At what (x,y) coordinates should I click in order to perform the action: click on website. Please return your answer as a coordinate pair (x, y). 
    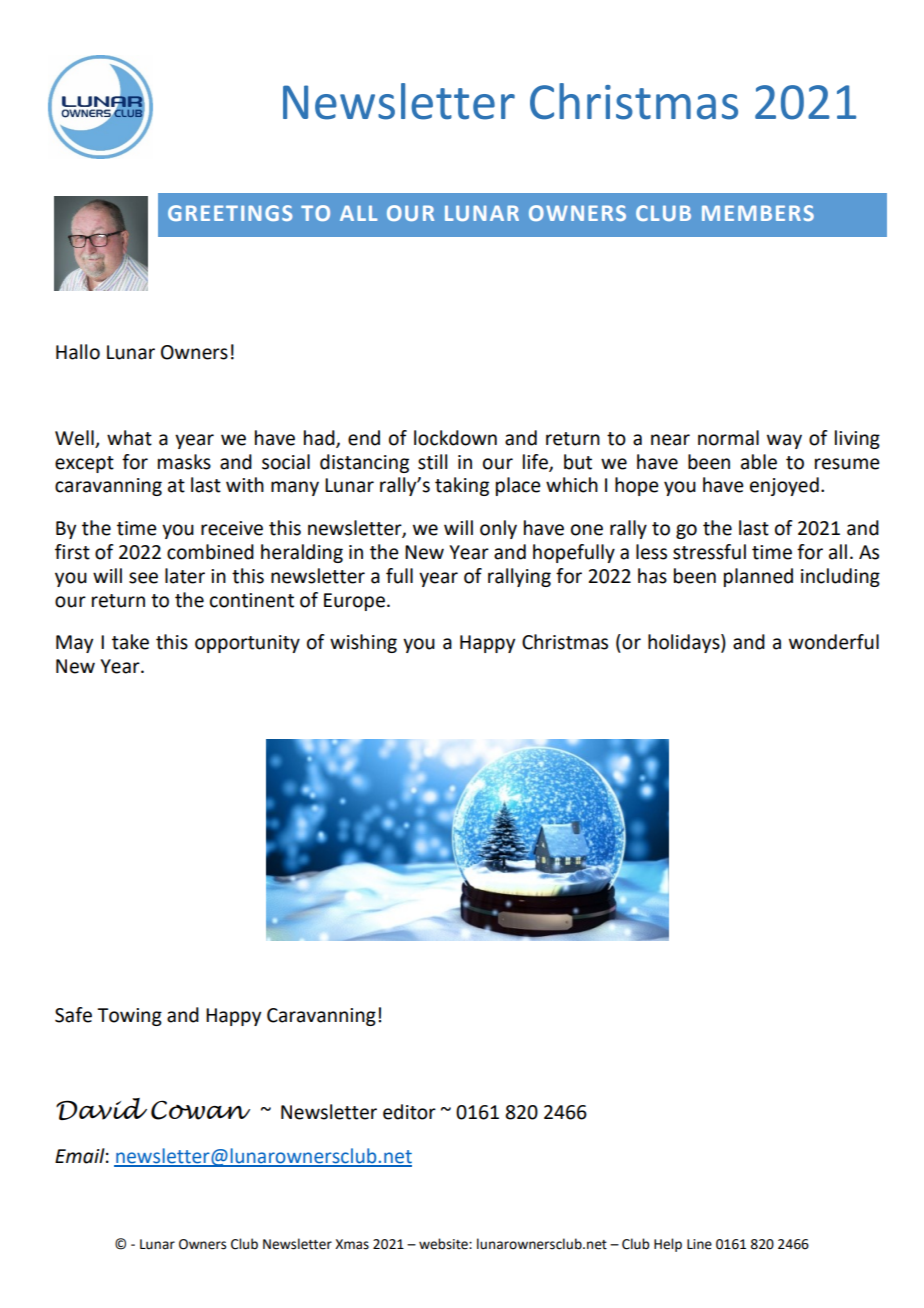
    Looking at the image, I should click on (444, 1244).
